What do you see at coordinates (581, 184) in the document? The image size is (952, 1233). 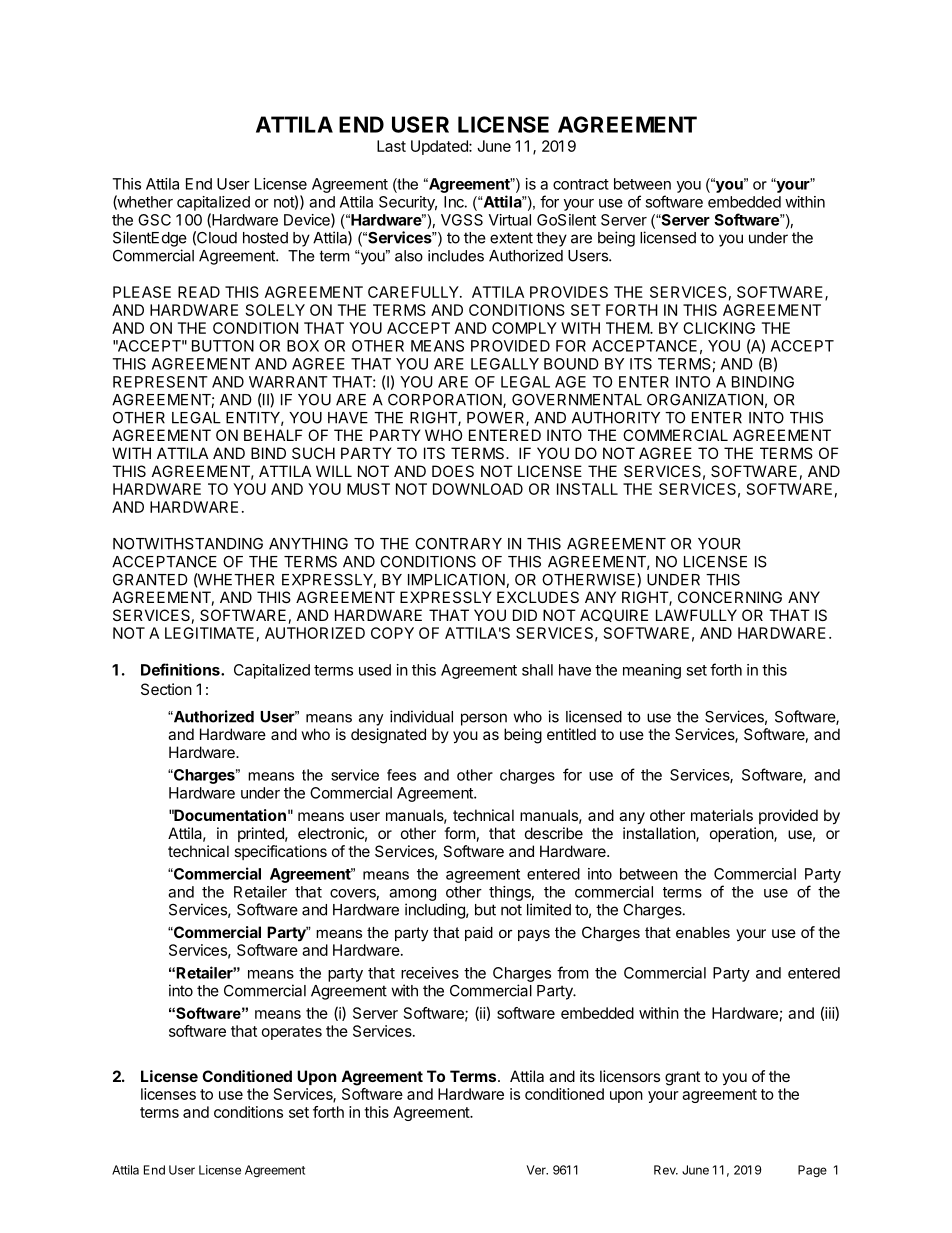 I see `contract` at bounding box center [581, 184].
